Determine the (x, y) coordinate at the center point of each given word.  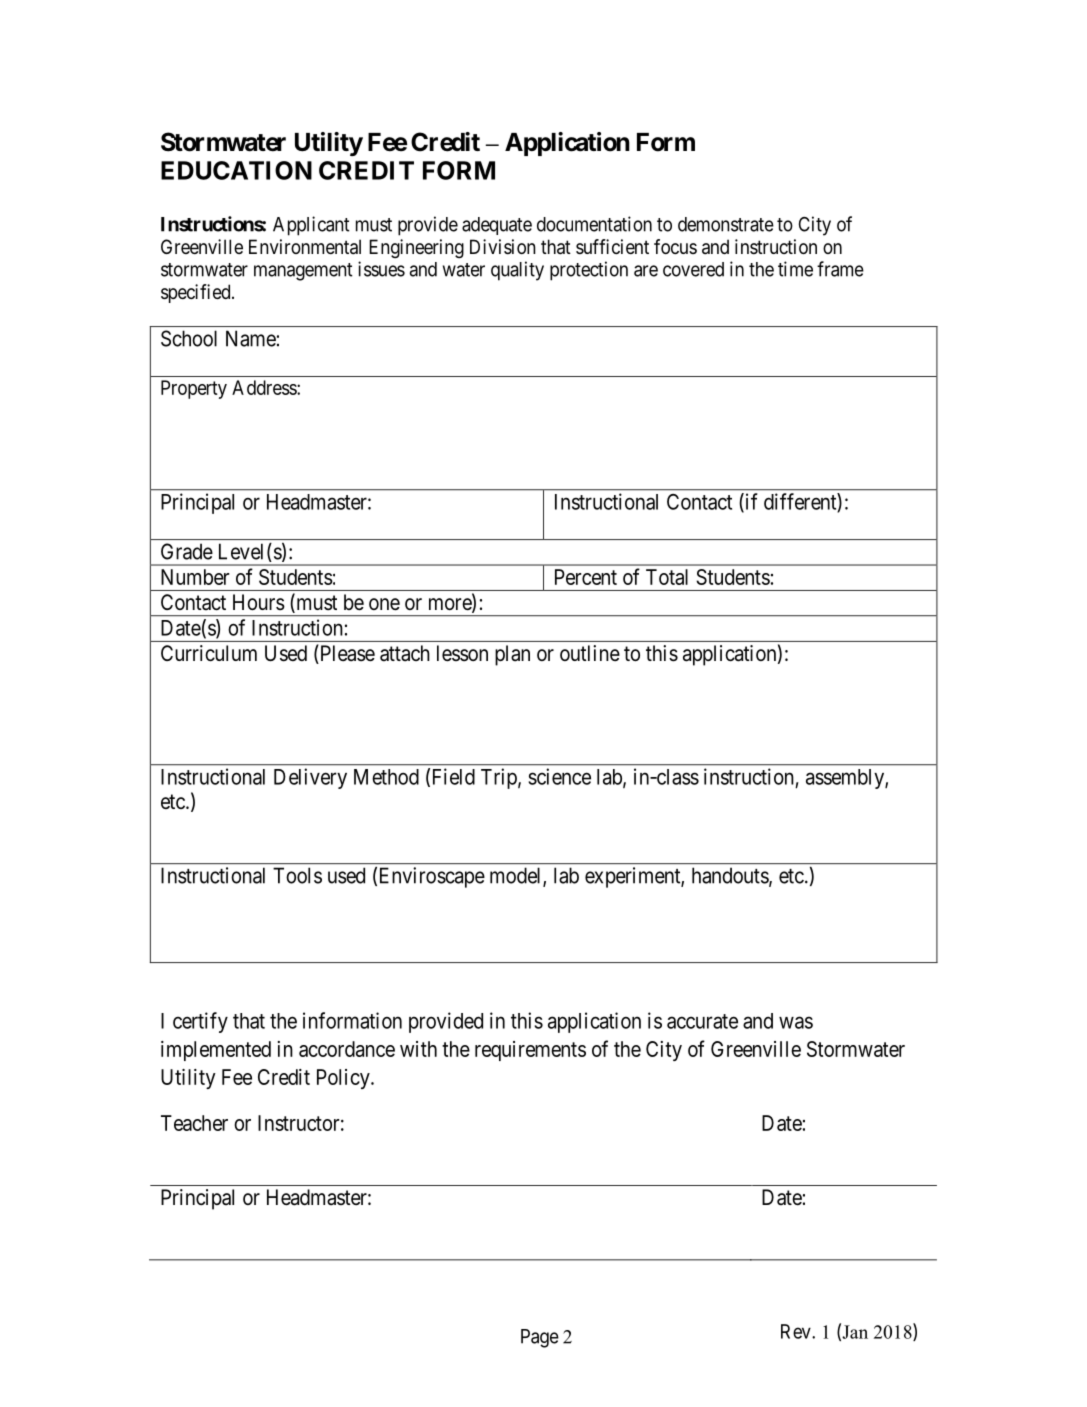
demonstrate (726, 224)
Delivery (310, 778)
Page (540, 1338)
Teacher (194, 1123)
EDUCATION (236, 170)
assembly (846, 779)
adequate (497, 226)
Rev (797, 1331)
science (559, 776)
